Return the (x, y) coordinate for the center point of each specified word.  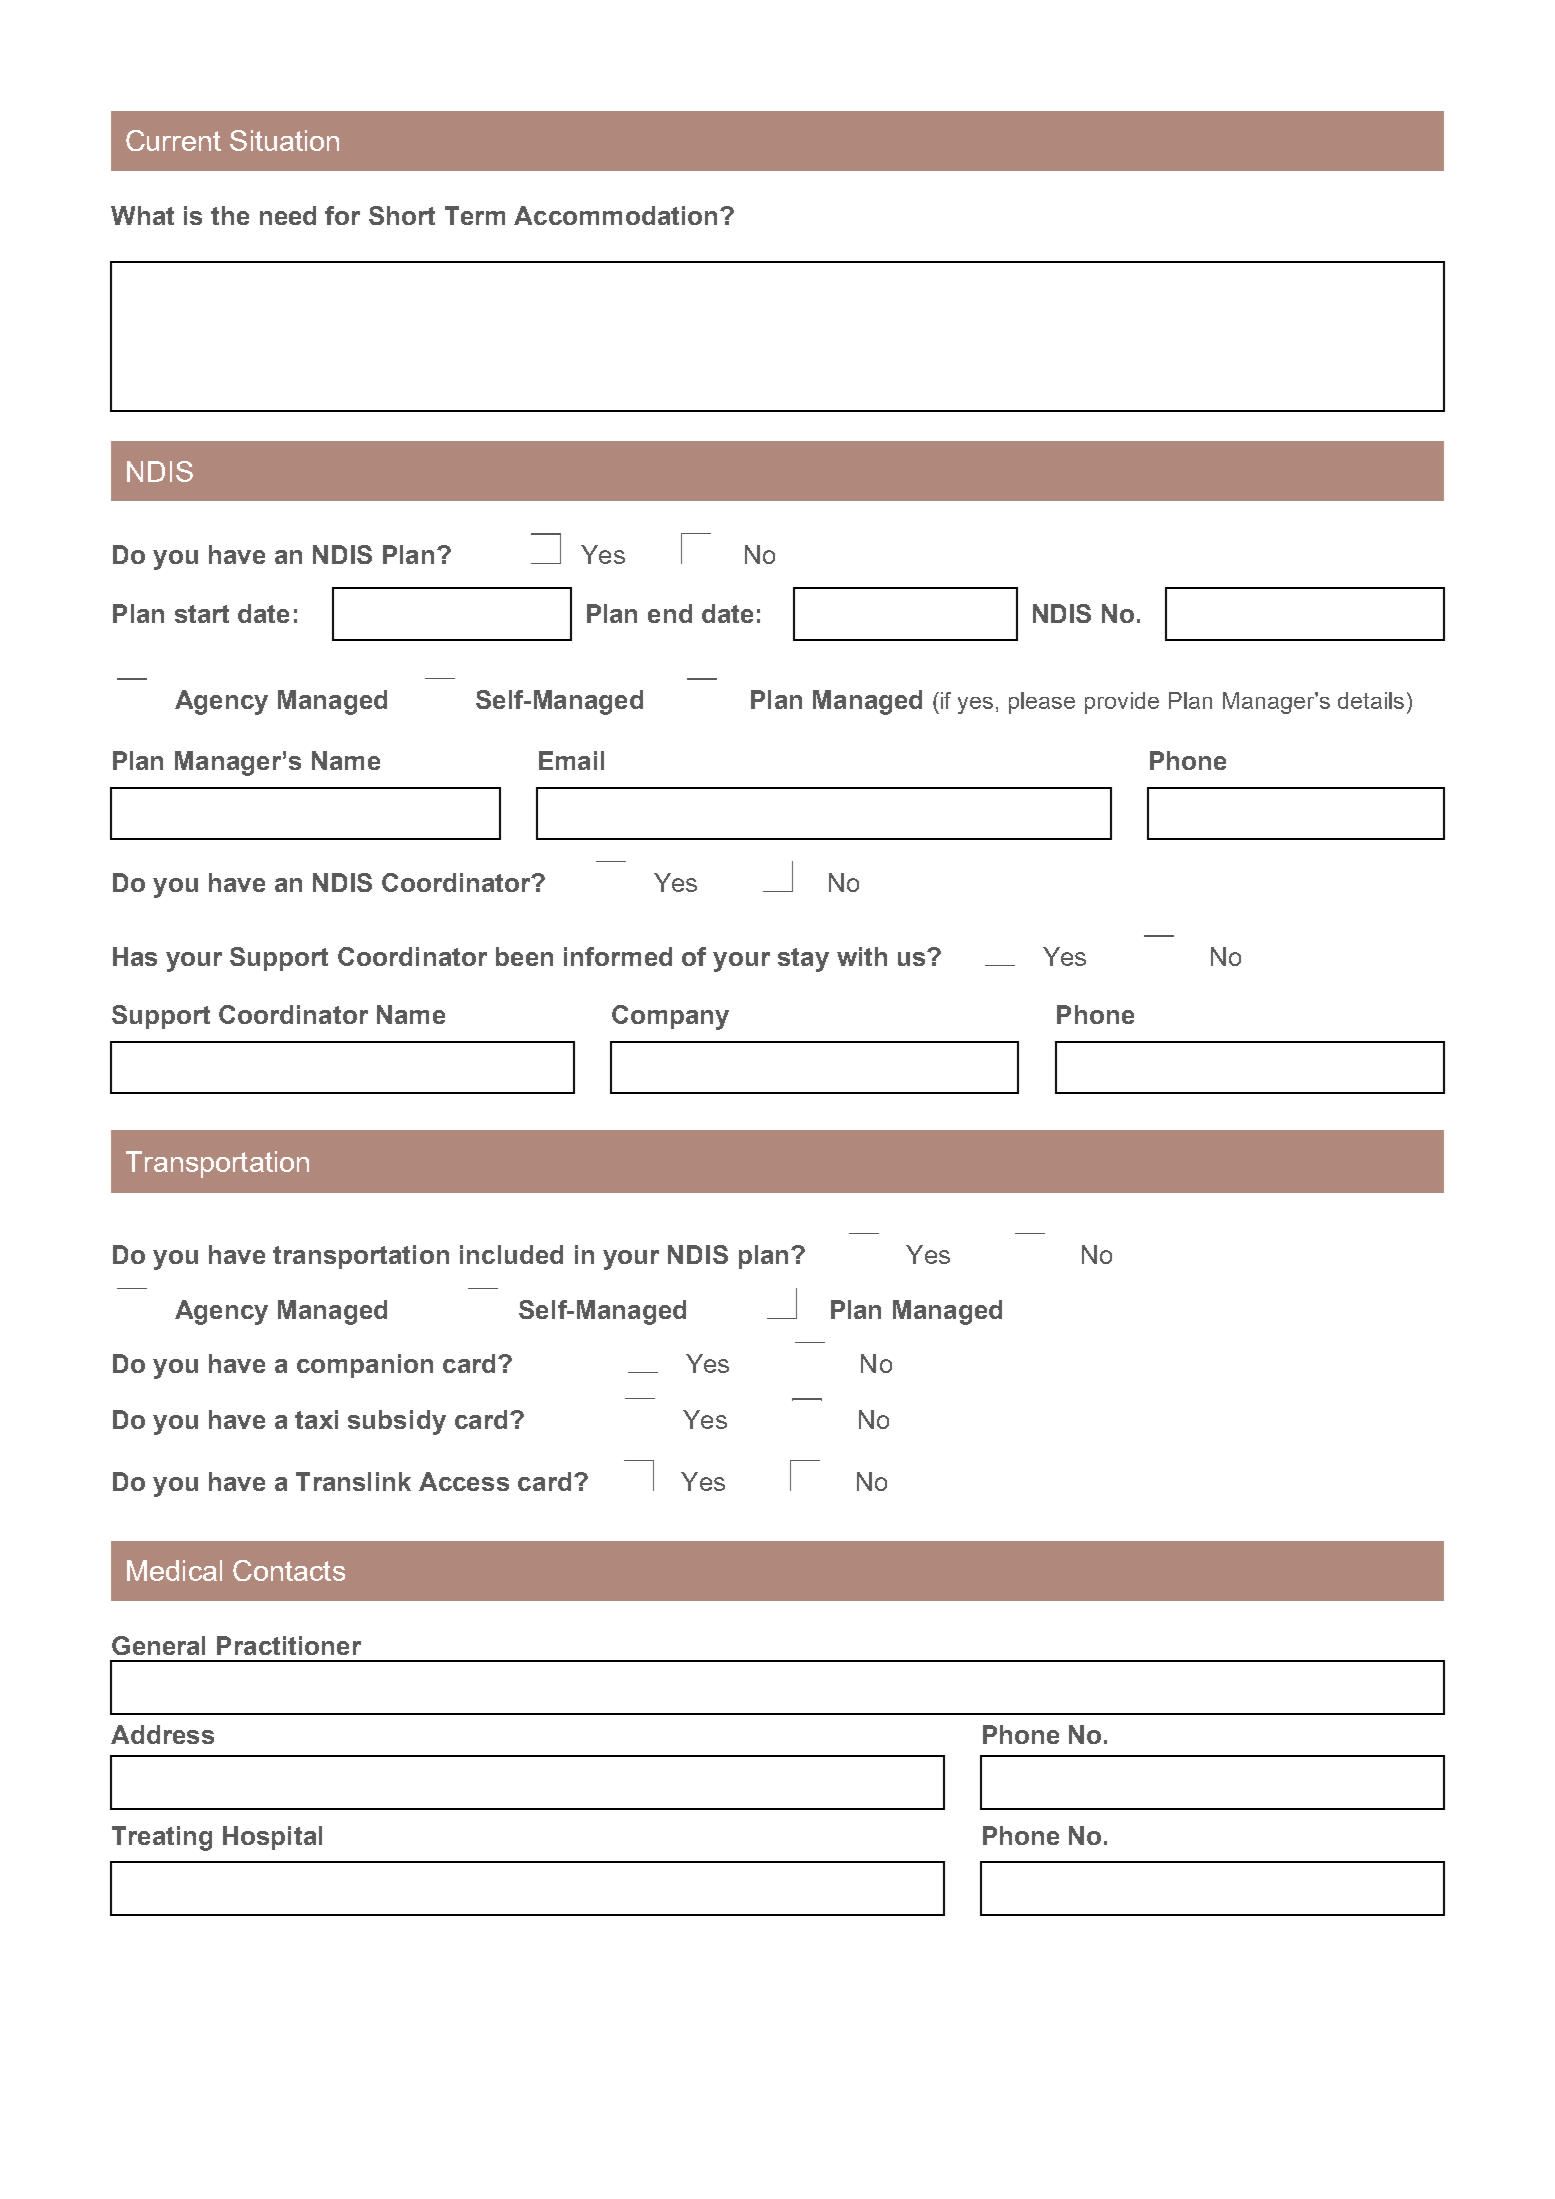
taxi (316, 1419)
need (288, 215)
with (862, 956)
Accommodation (615, 215)
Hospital (272, 1838)
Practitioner (289, 1645)
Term (475, 215)
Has (135, 956)
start (202, 614)
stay (803, 960)
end (670, 613)
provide (1122, 703)
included (511, 1254)
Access (464, 1481)
